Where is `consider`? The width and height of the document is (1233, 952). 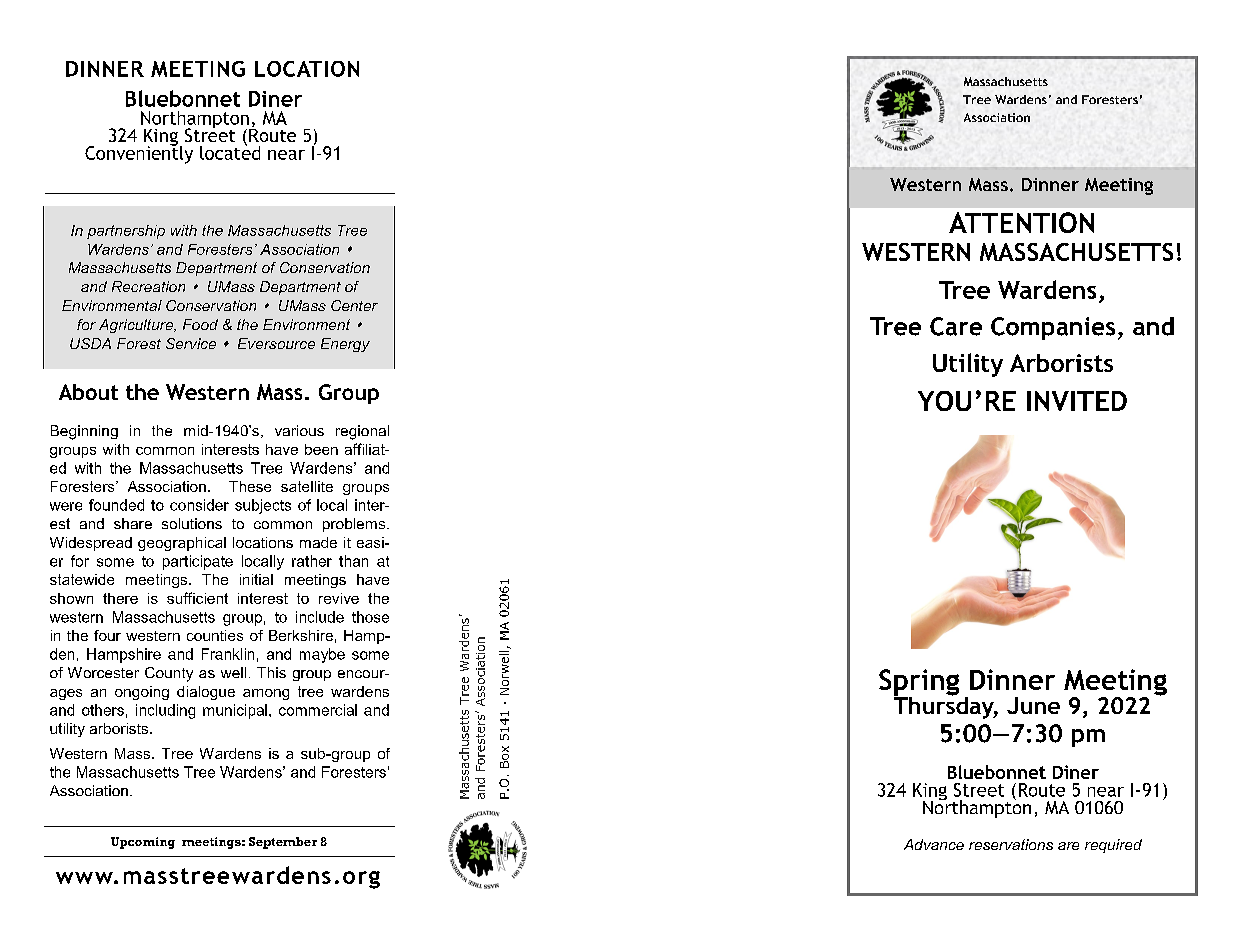 consider is located at coordinates (199, 505).
